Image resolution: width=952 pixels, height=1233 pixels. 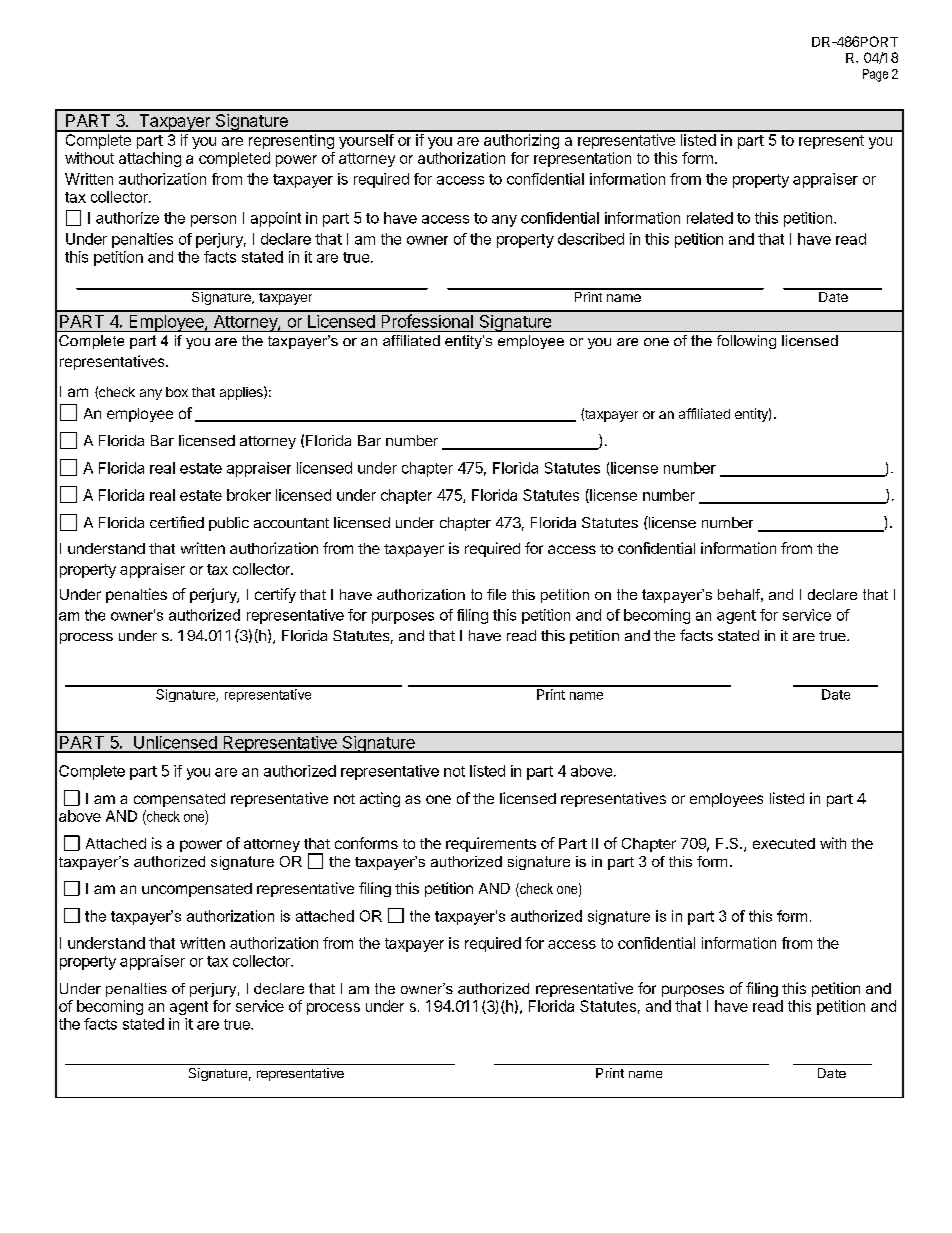 I want to click on owner, so click(x=427, y=240).
